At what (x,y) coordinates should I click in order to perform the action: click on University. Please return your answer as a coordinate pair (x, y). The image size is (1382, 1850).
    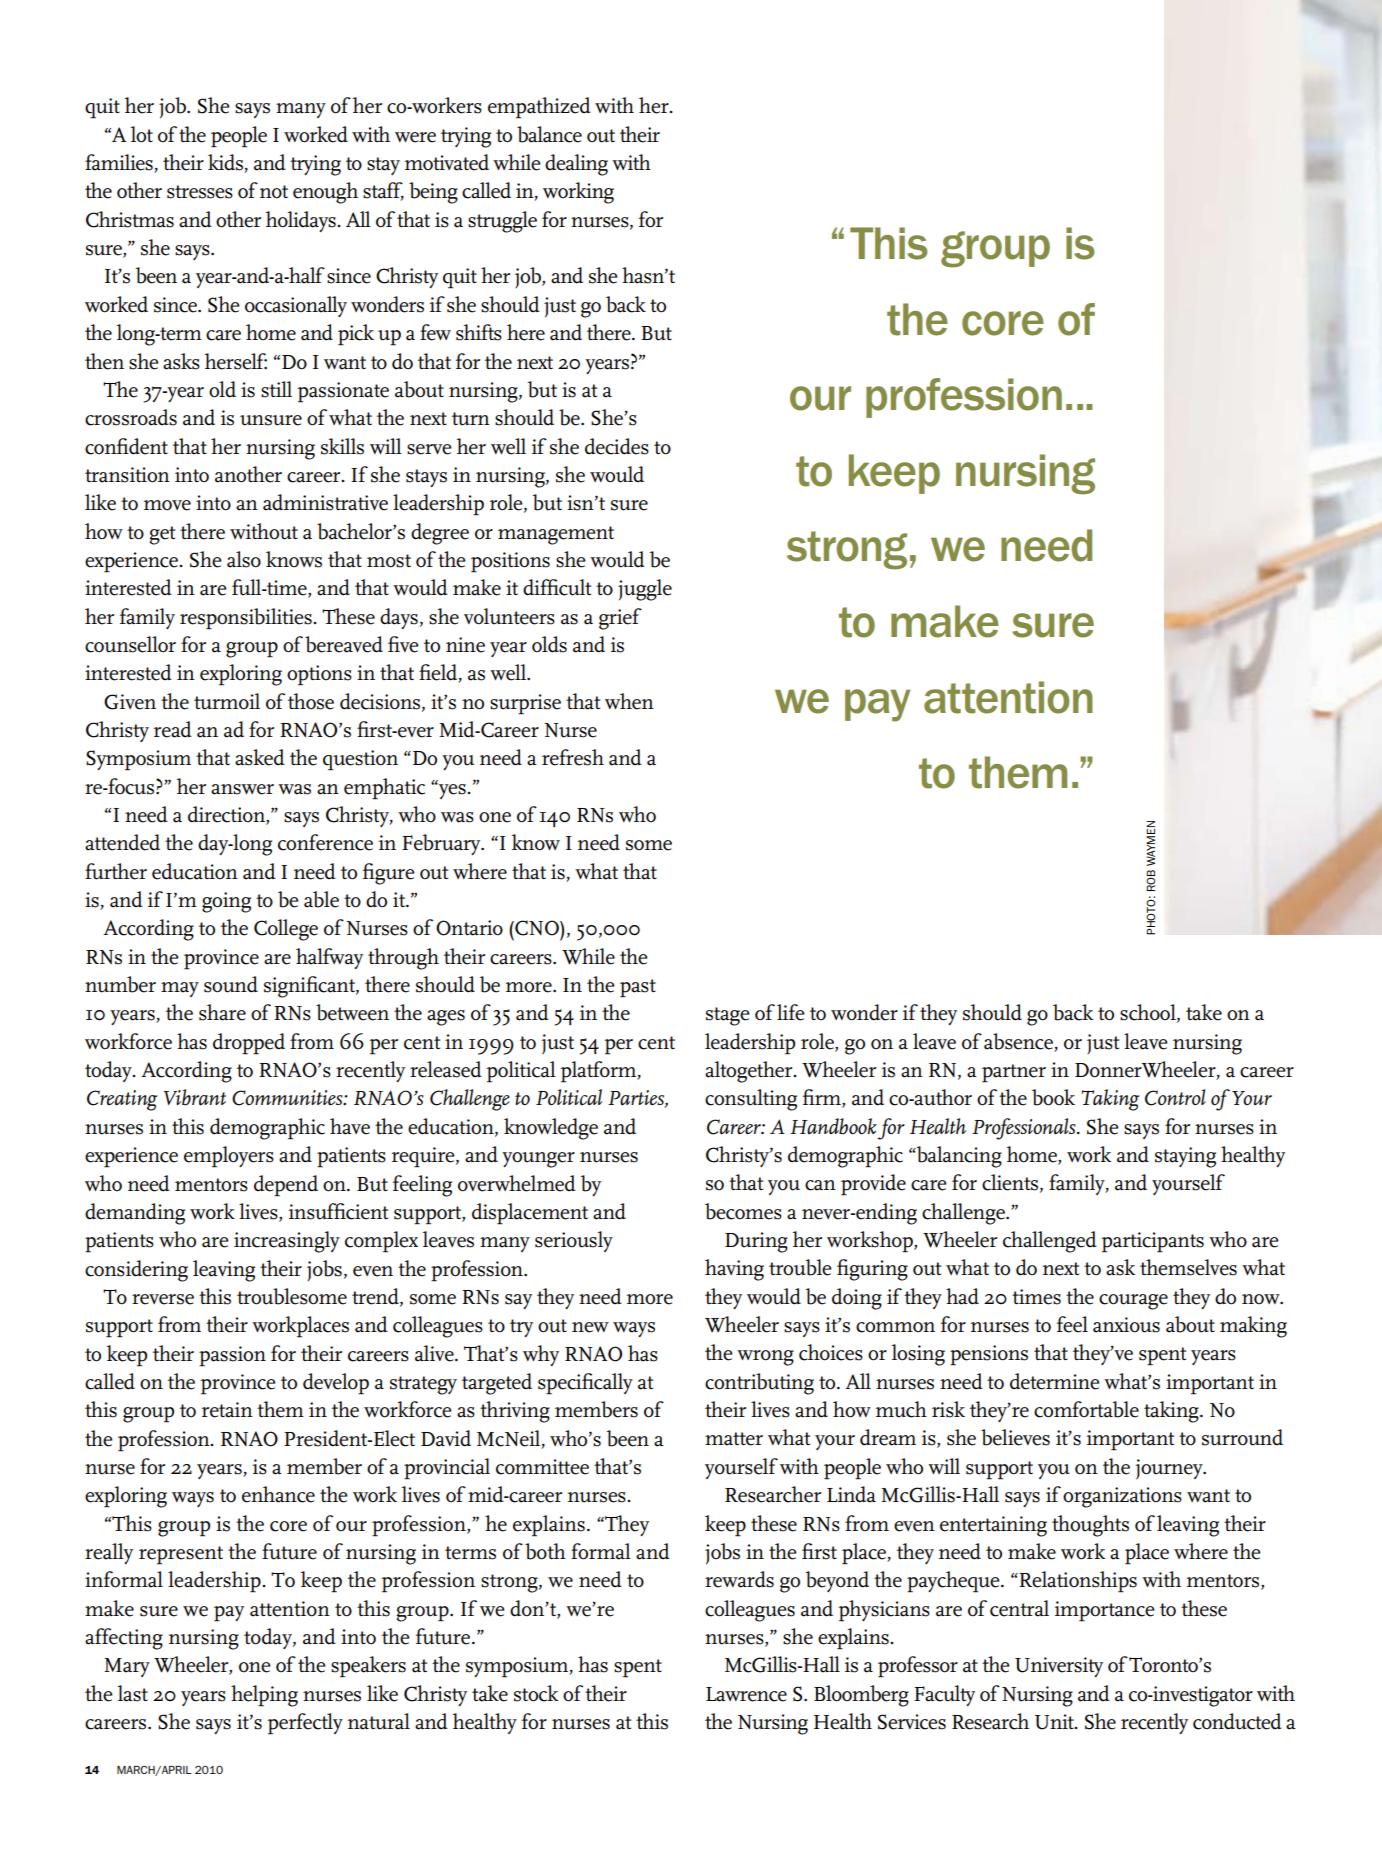
    Looking at the image, I should click on (1059, 1667).
